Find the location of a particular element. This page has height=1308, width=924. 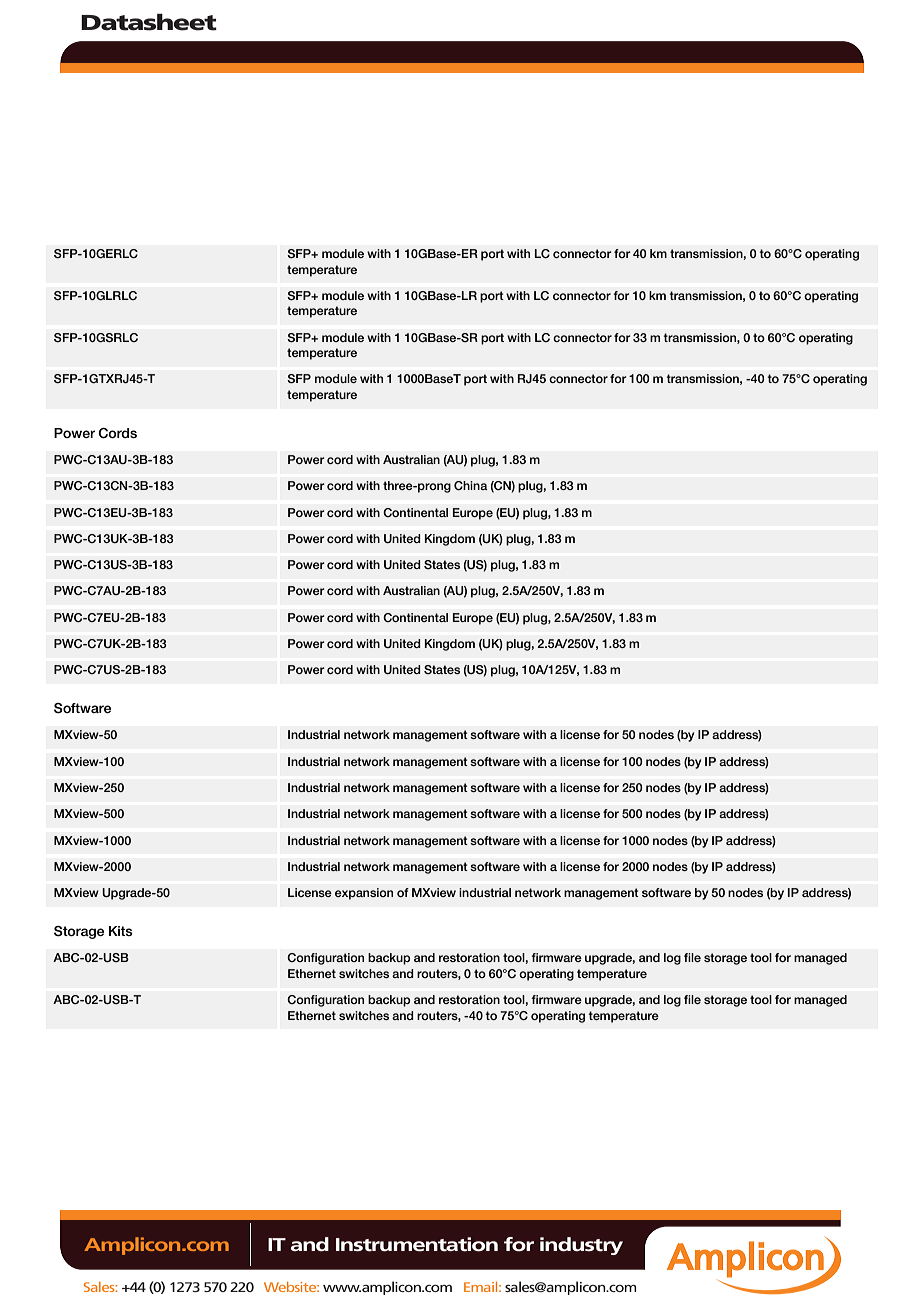

Instrumentation is located at coordinates (417, 1244).
